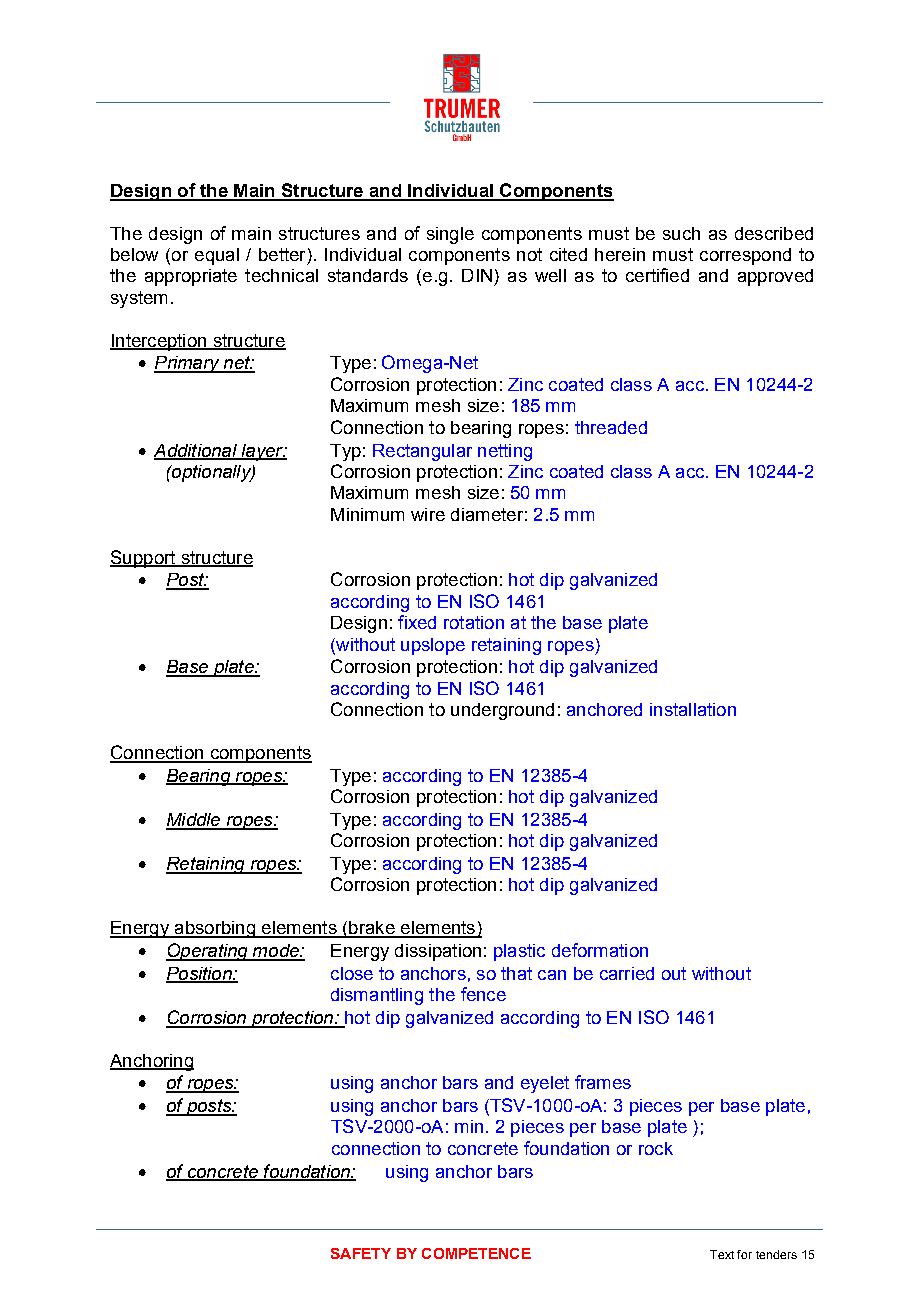 Image resolution: width=924 pixels, height=1308 pixels. I want to click on such, so click(681, 233).
